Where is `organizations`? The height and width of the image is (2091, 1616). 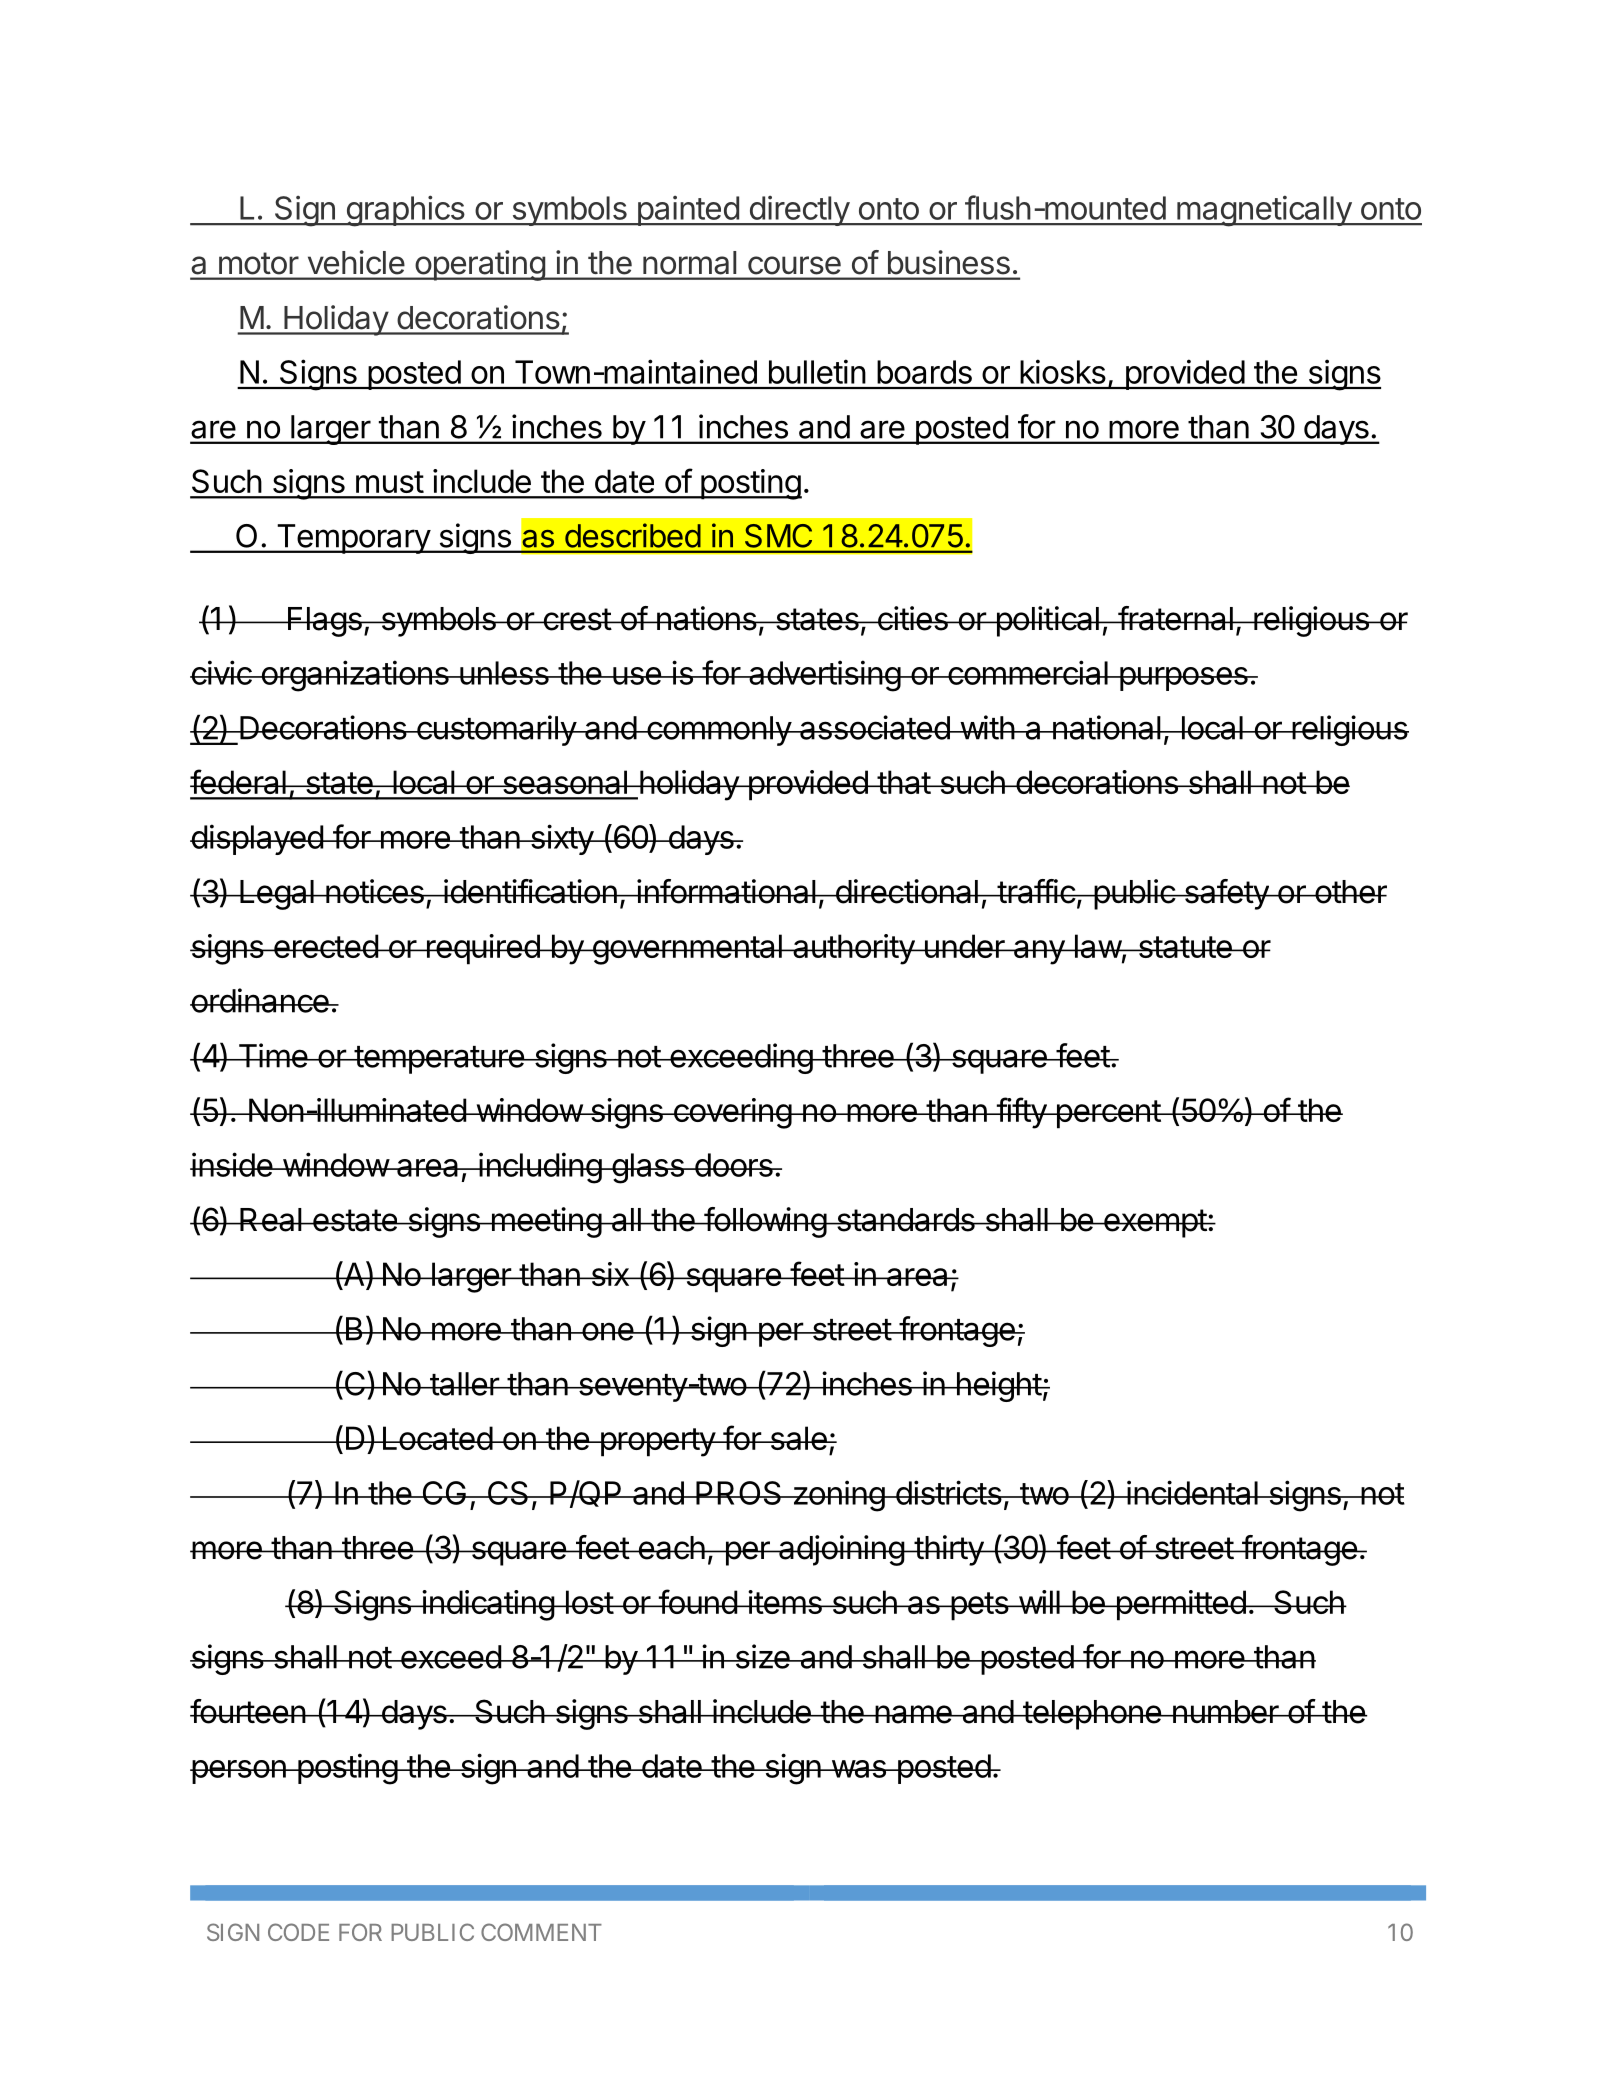 organizations is located at coordinates (355, 676).
